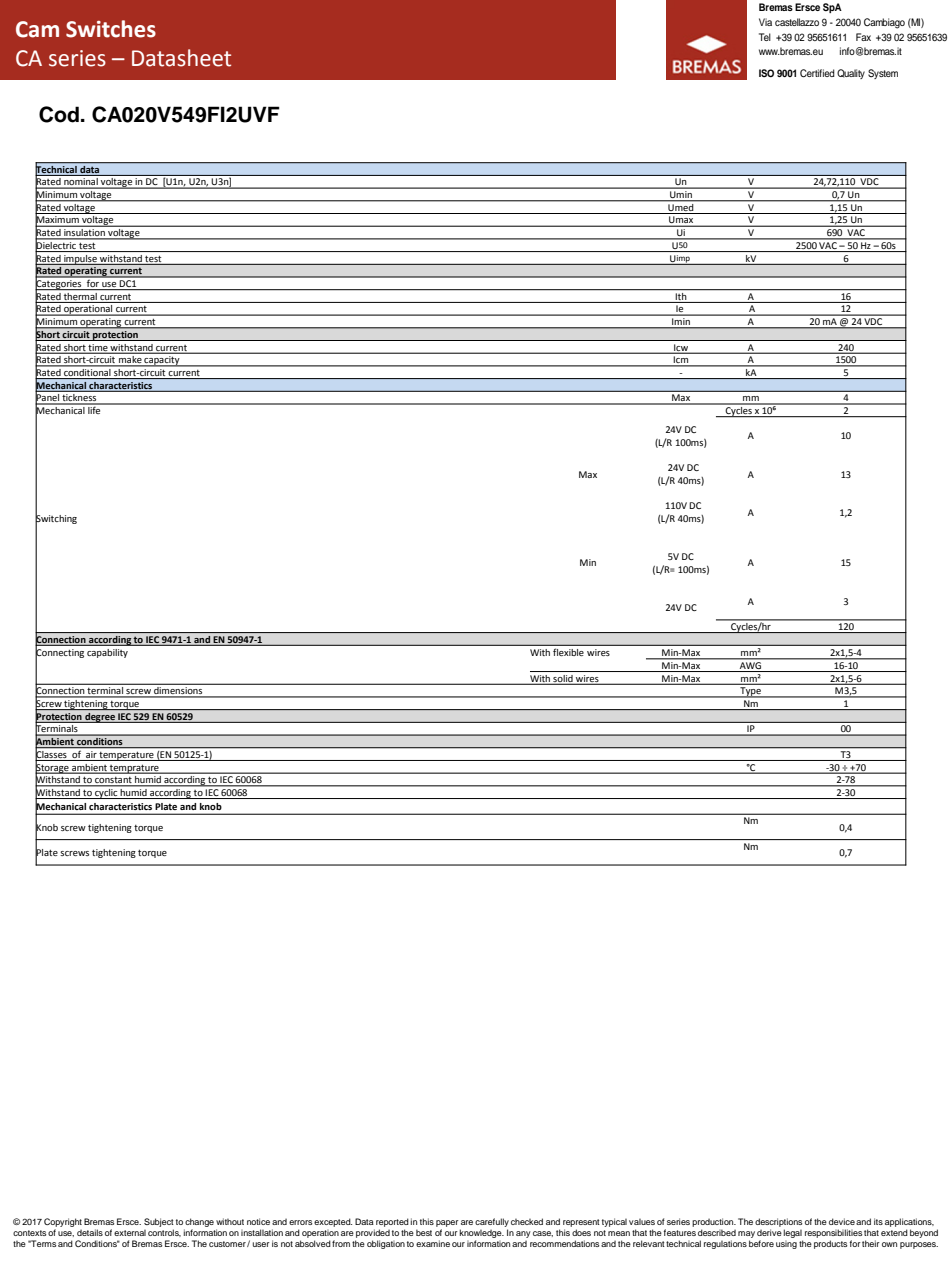  I want to click on Quality, so click(851, 74).
